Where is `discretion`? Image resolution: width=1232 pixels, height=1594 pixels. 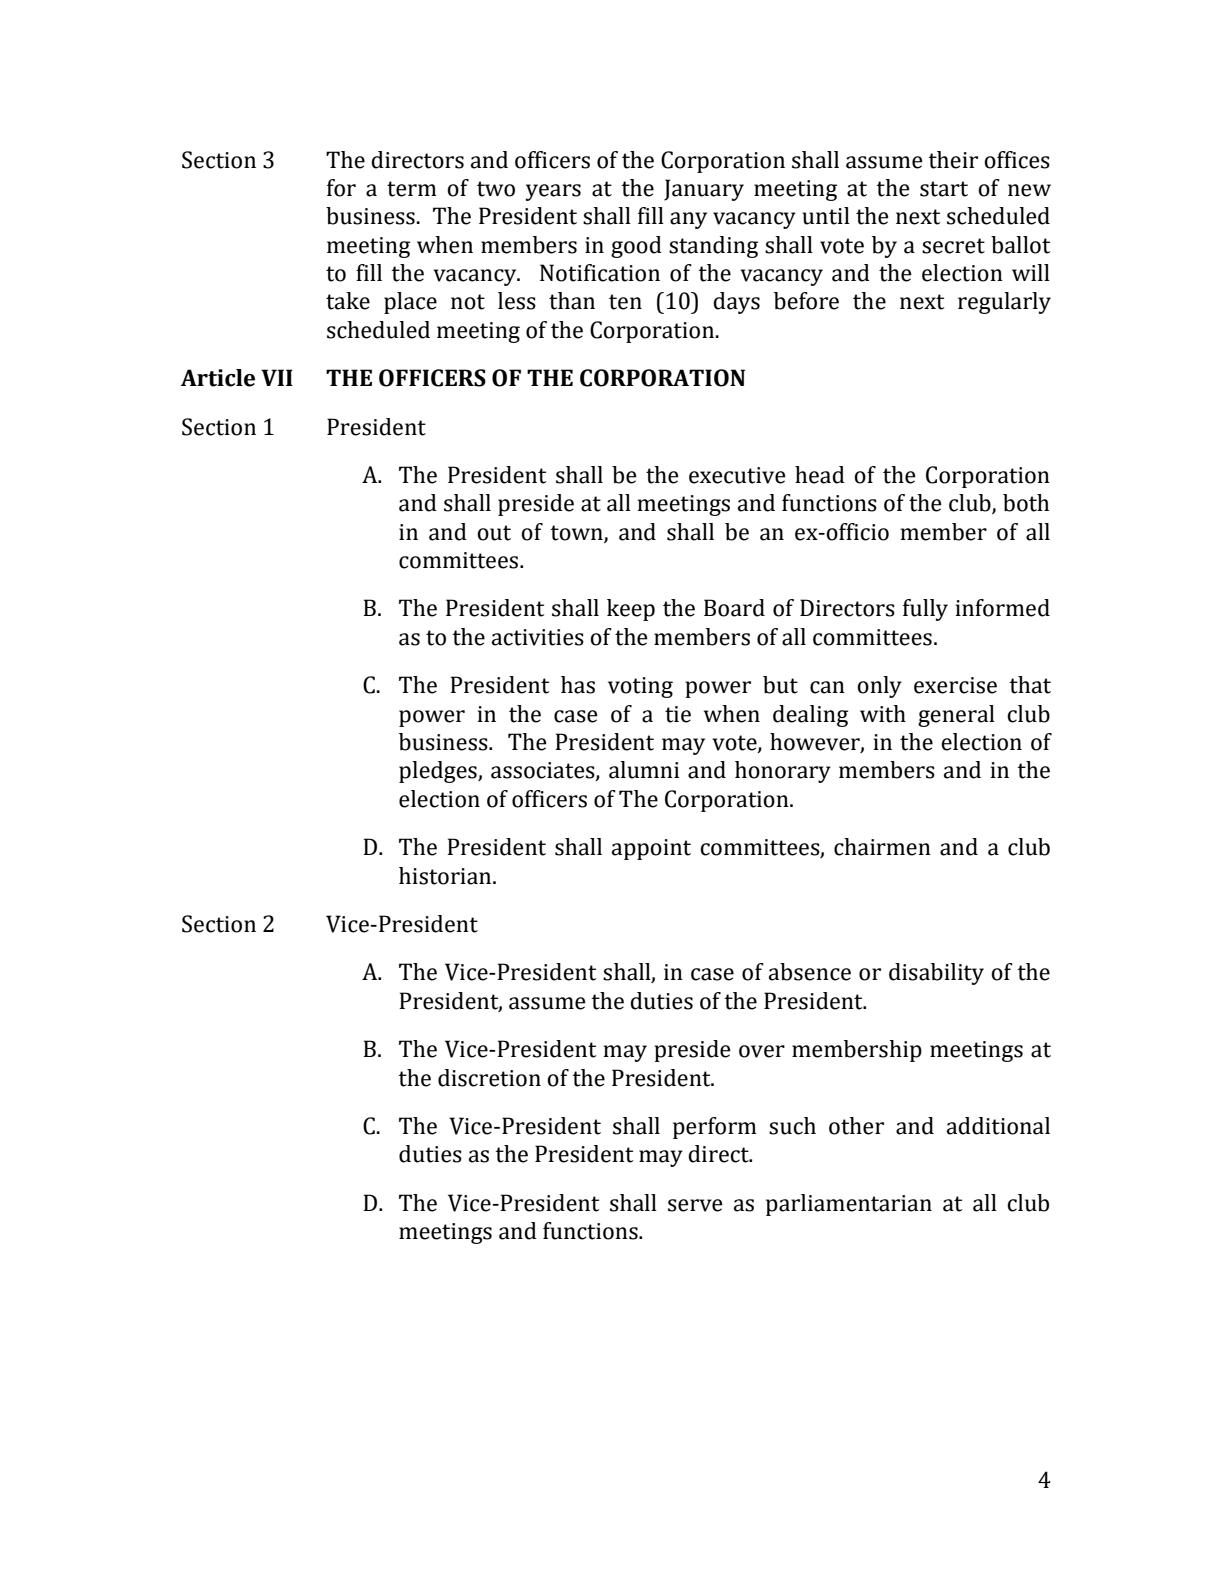 discretion is located at coordinates (489, 1078).
